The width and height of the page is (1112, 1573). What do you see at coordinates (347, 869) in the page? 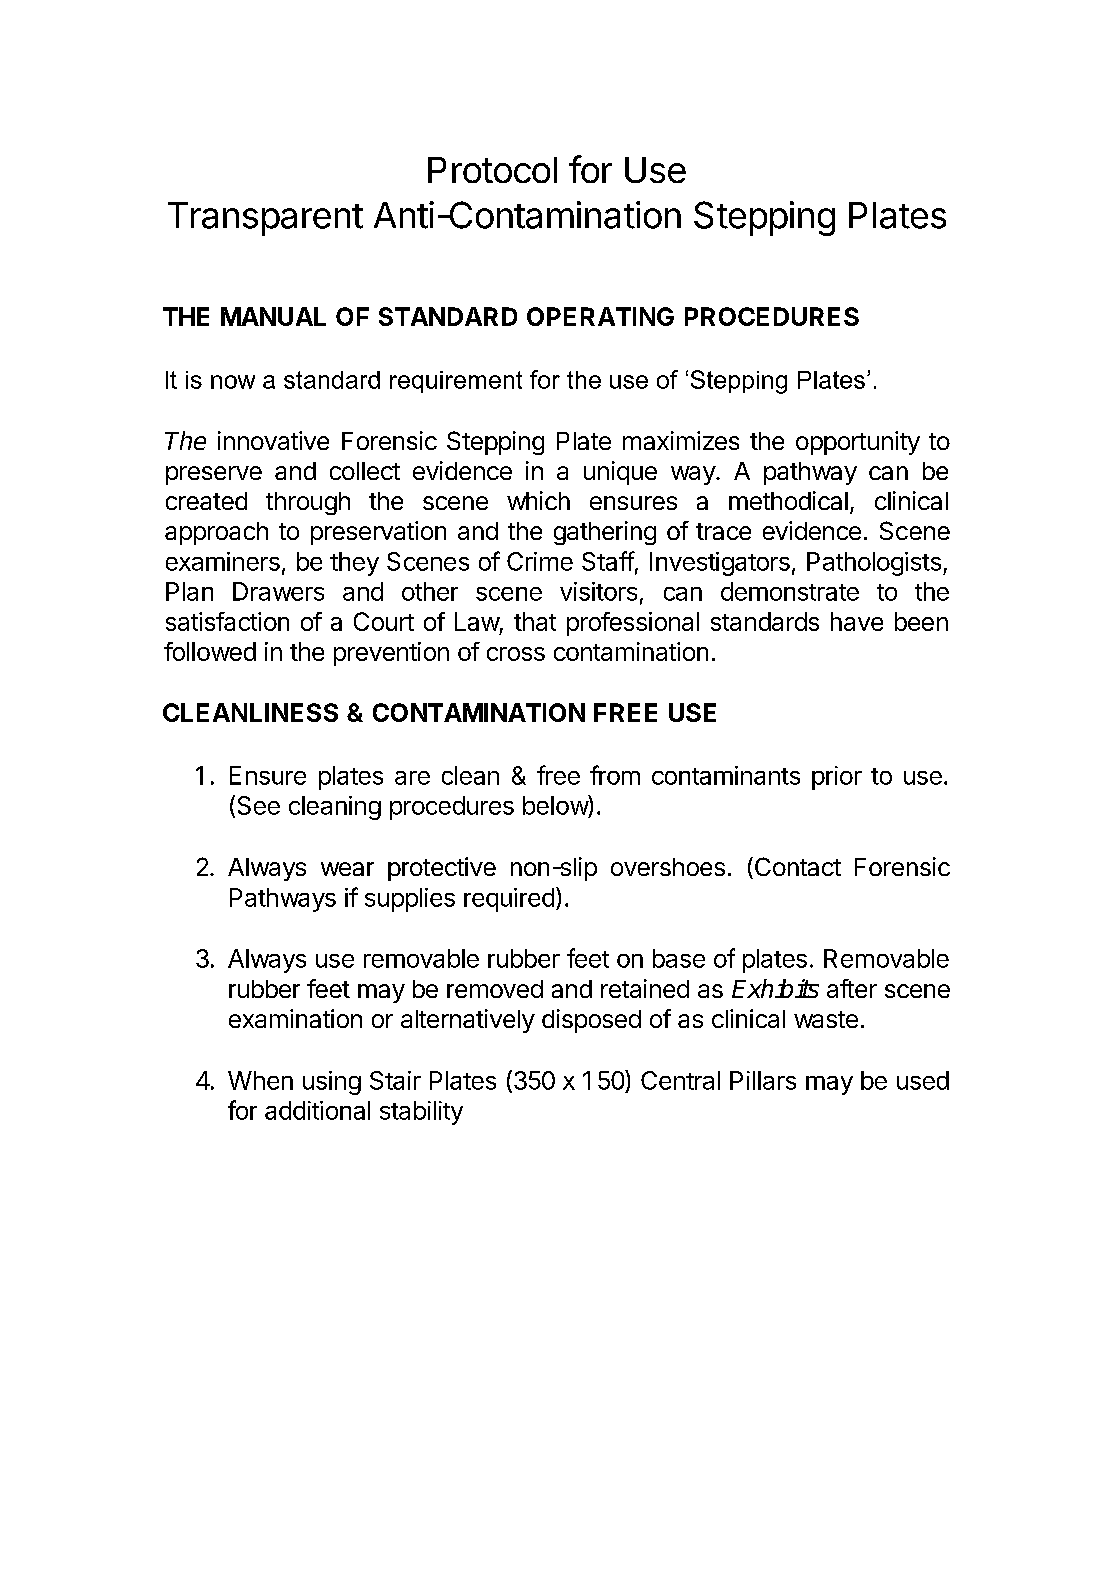
I see `wear` at bounding box center [347, 869].
